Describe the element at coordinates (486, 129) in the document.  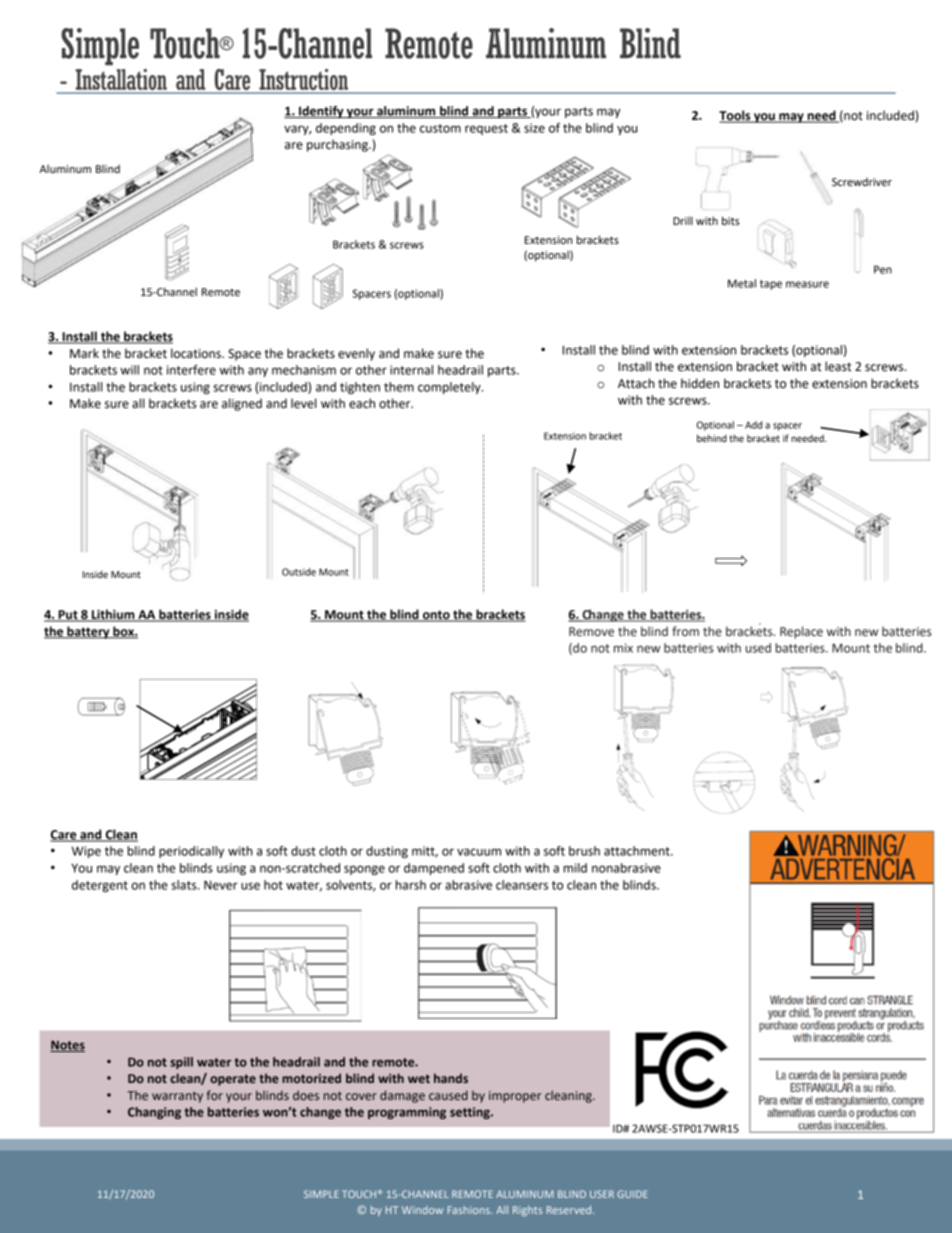
I see `request` at that location.
